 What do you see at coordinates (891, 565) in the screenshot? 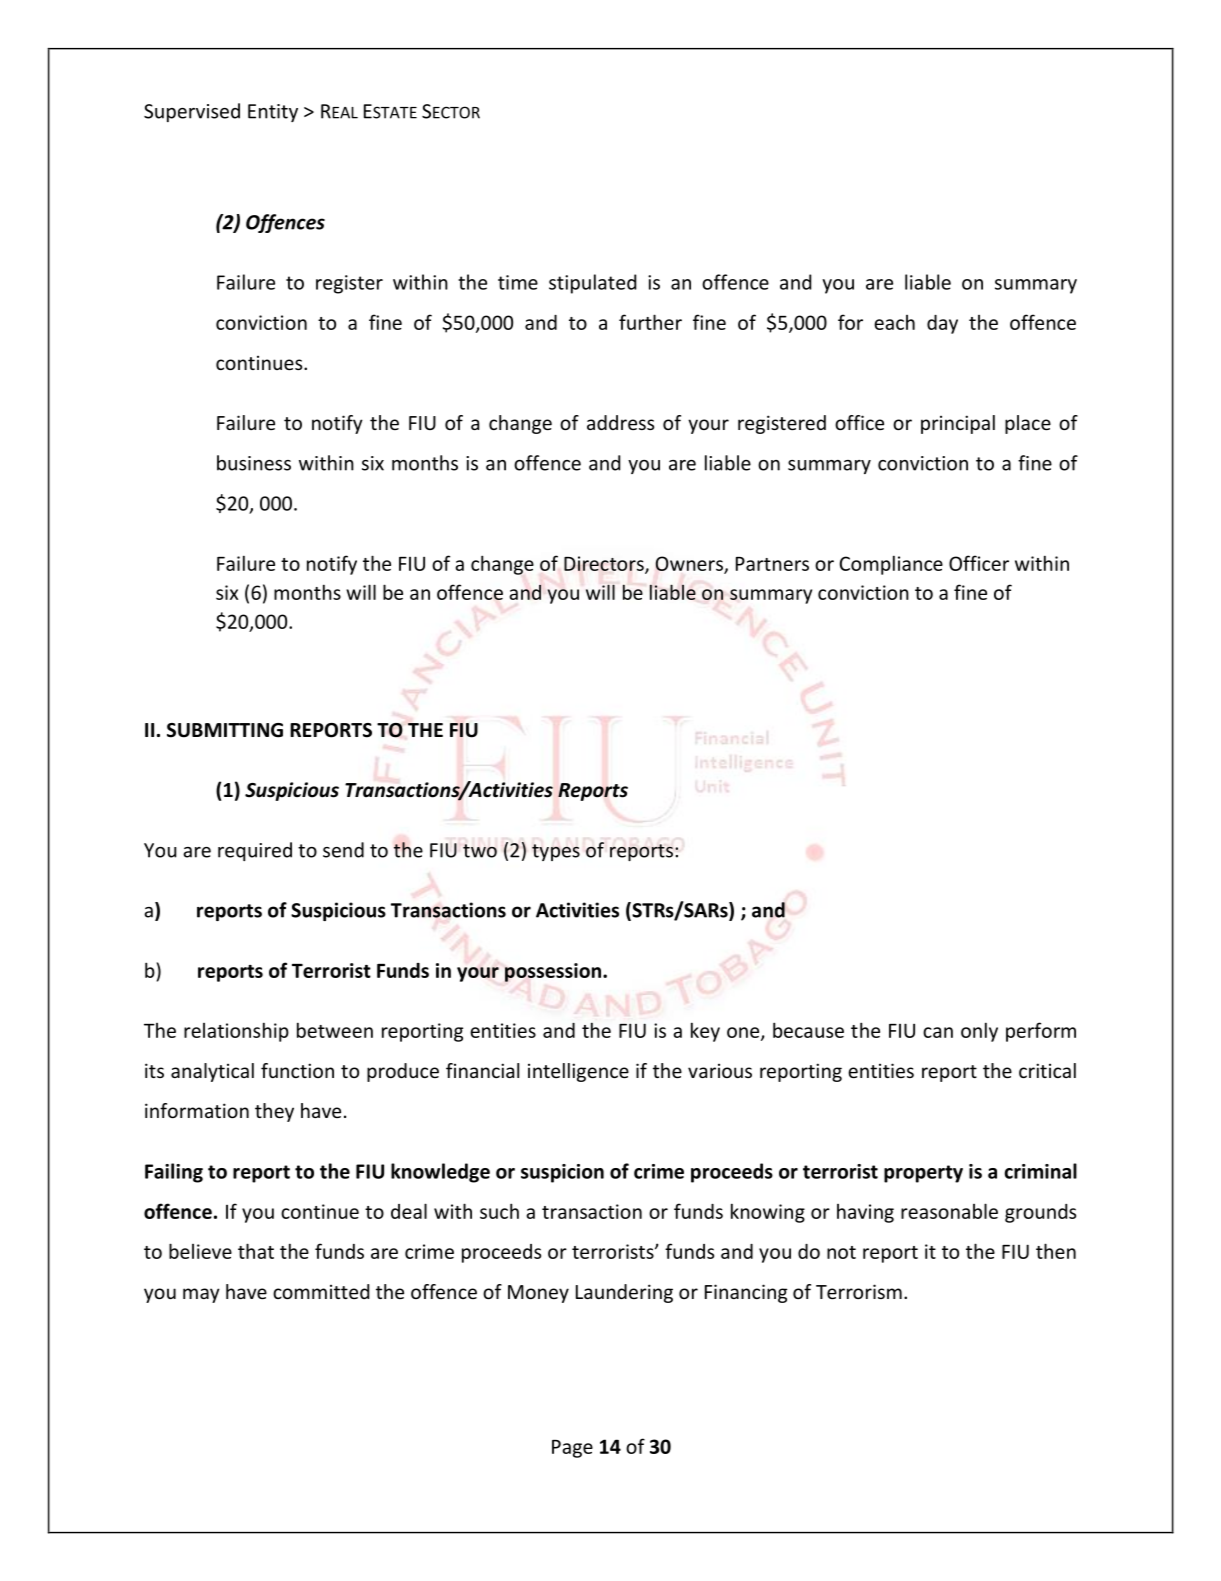
I see `Compliance` at bounding box center [891, 565].
